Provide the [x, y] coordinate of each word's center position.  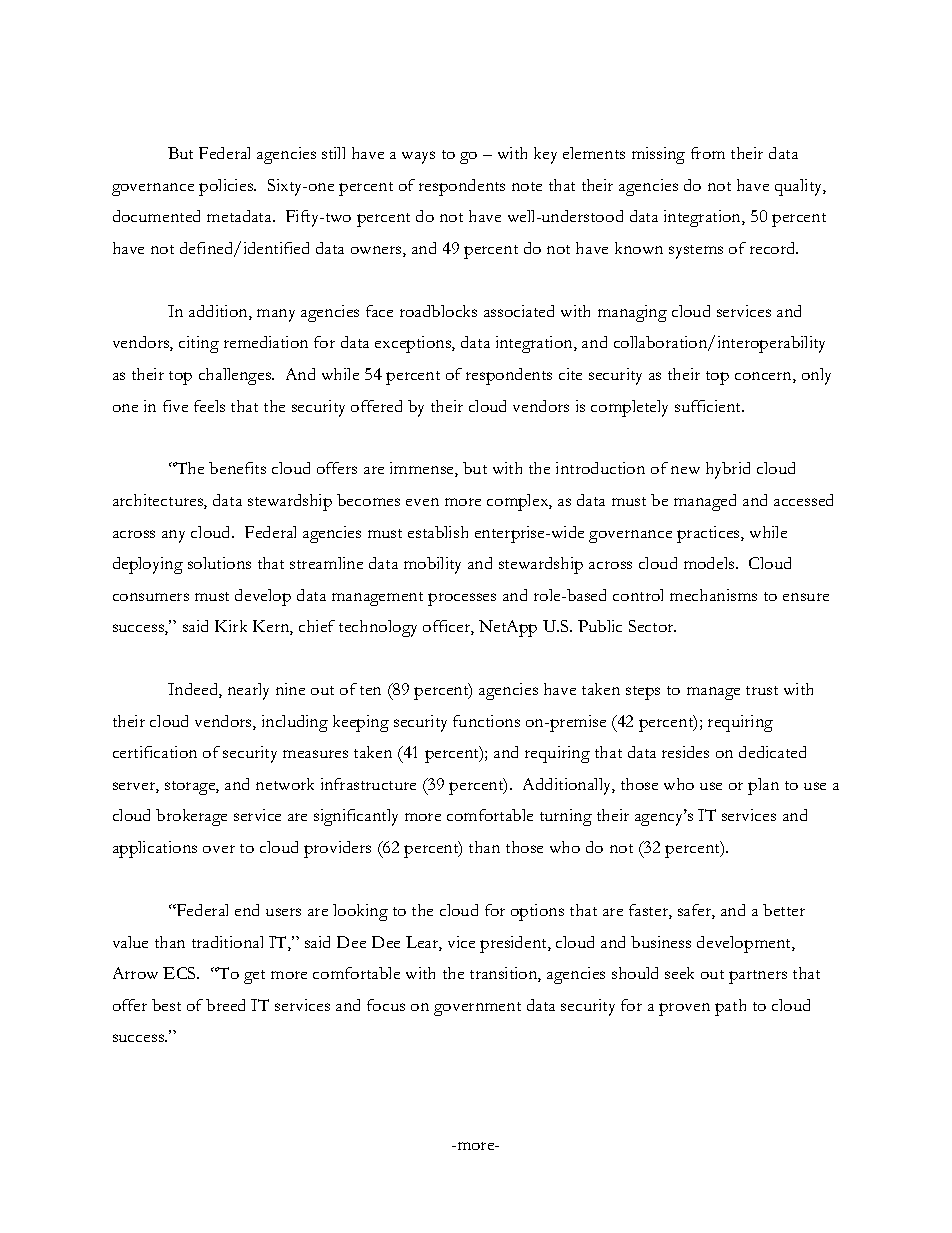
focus [386, 1005]
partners [758, 977]
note [527, 186]
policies [227, 187]
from [708, 153]
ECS [181, 973]
